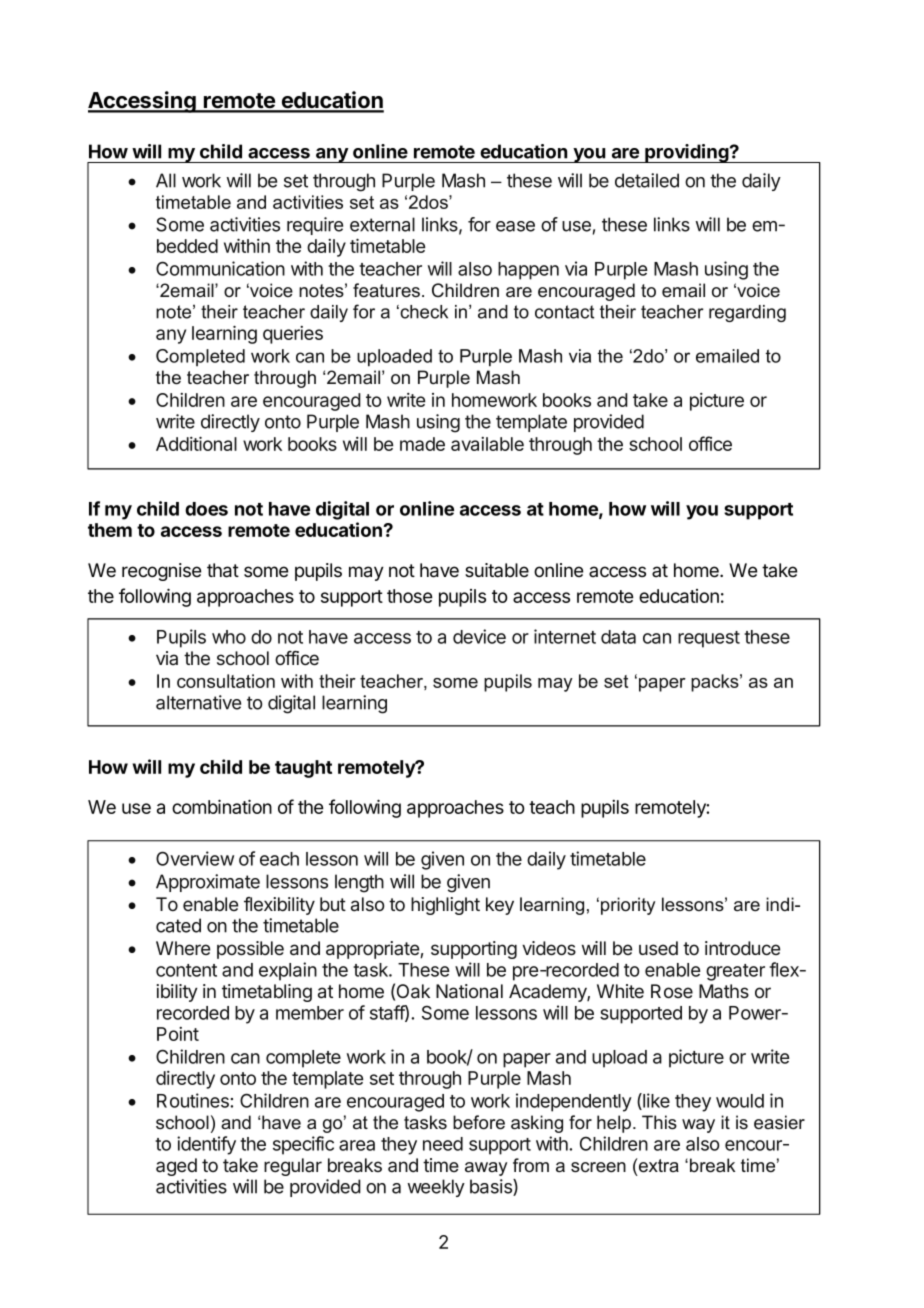 This screenshot has height=1308, width=924. What do you see at coordinates (382, 224) in the screenshot?
I see `external` at bounding box center [382, 224].
